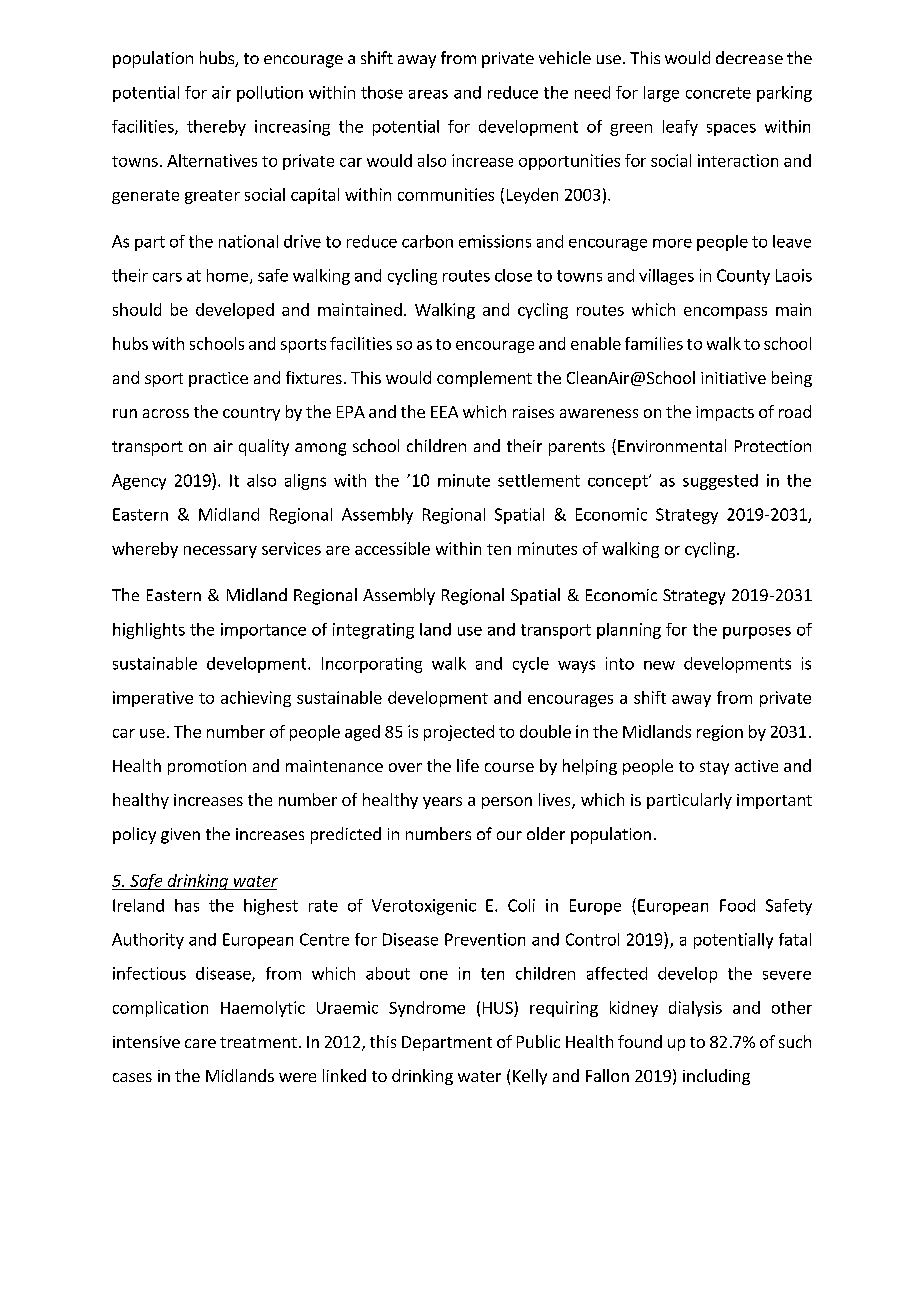 This document has height=1308, width=924. I want to click on concrete, so click(718, 93).
